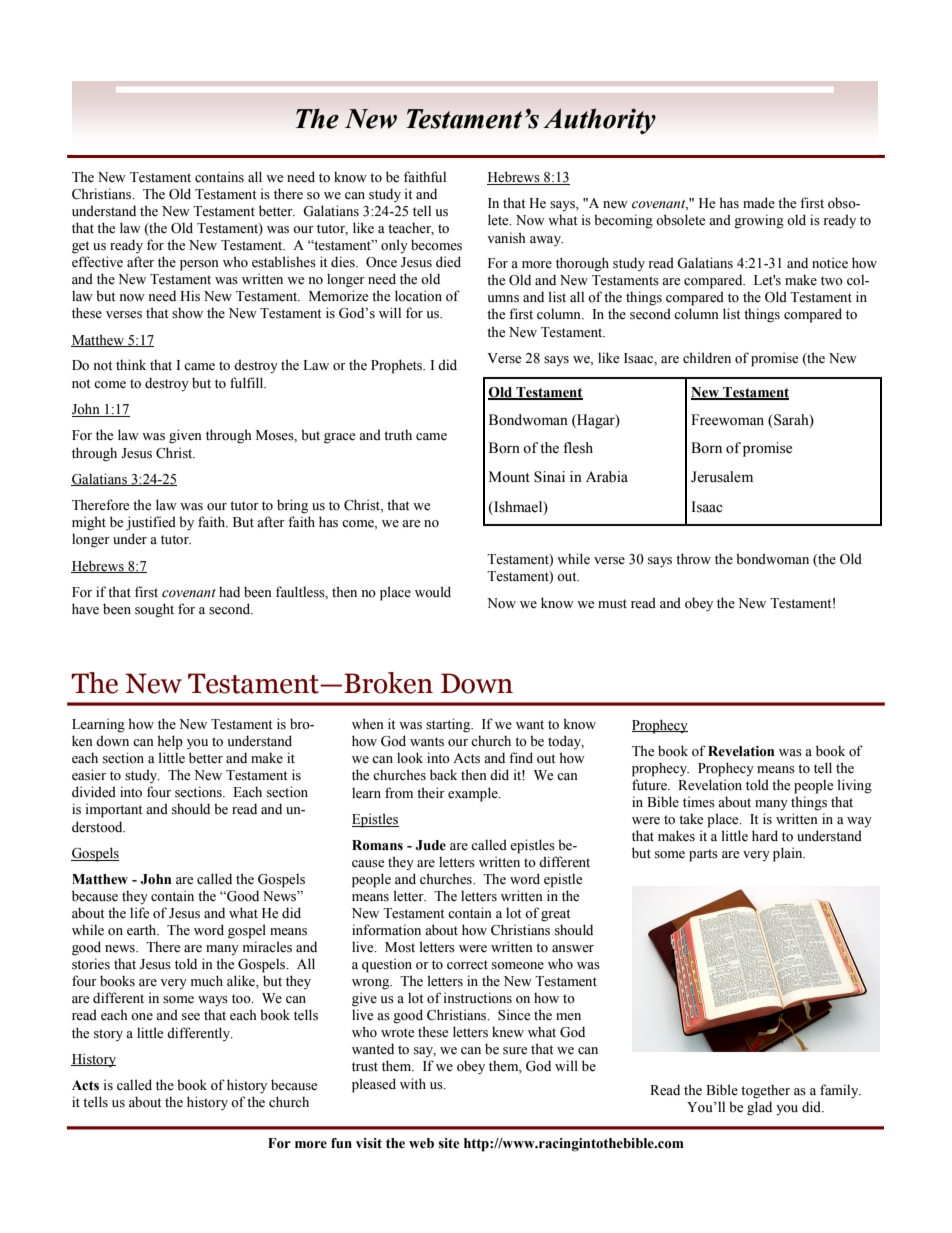  I want to click on made, so click(759, 203).
